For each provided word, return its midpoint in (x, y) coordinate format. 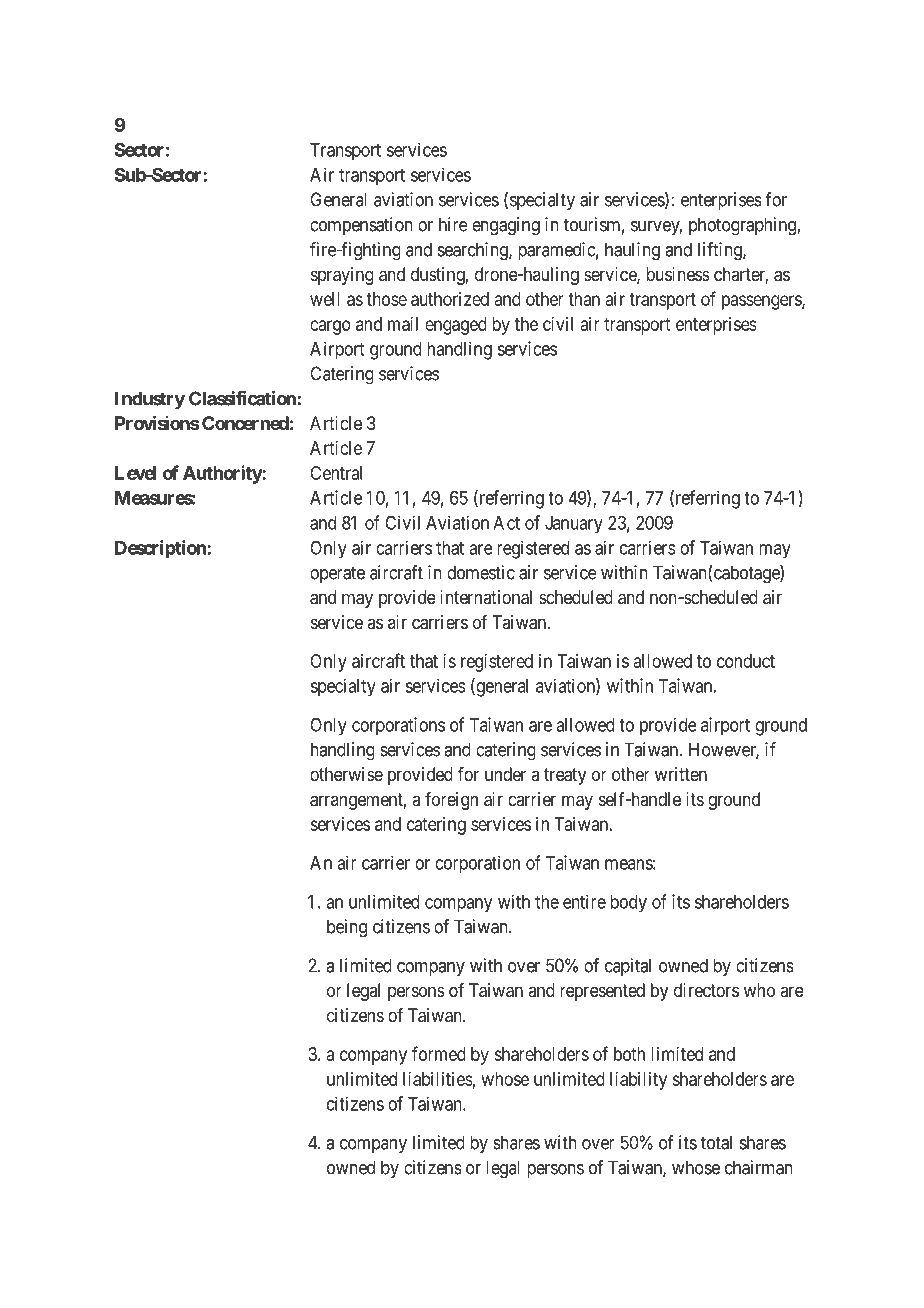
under (505, 774)
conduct (746, 661)
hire (453, 224)
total (716, 1142)
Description (161, 549)
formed (439, 1053)
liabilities (438, 1079)
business (678, 274)
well (325, 299)
